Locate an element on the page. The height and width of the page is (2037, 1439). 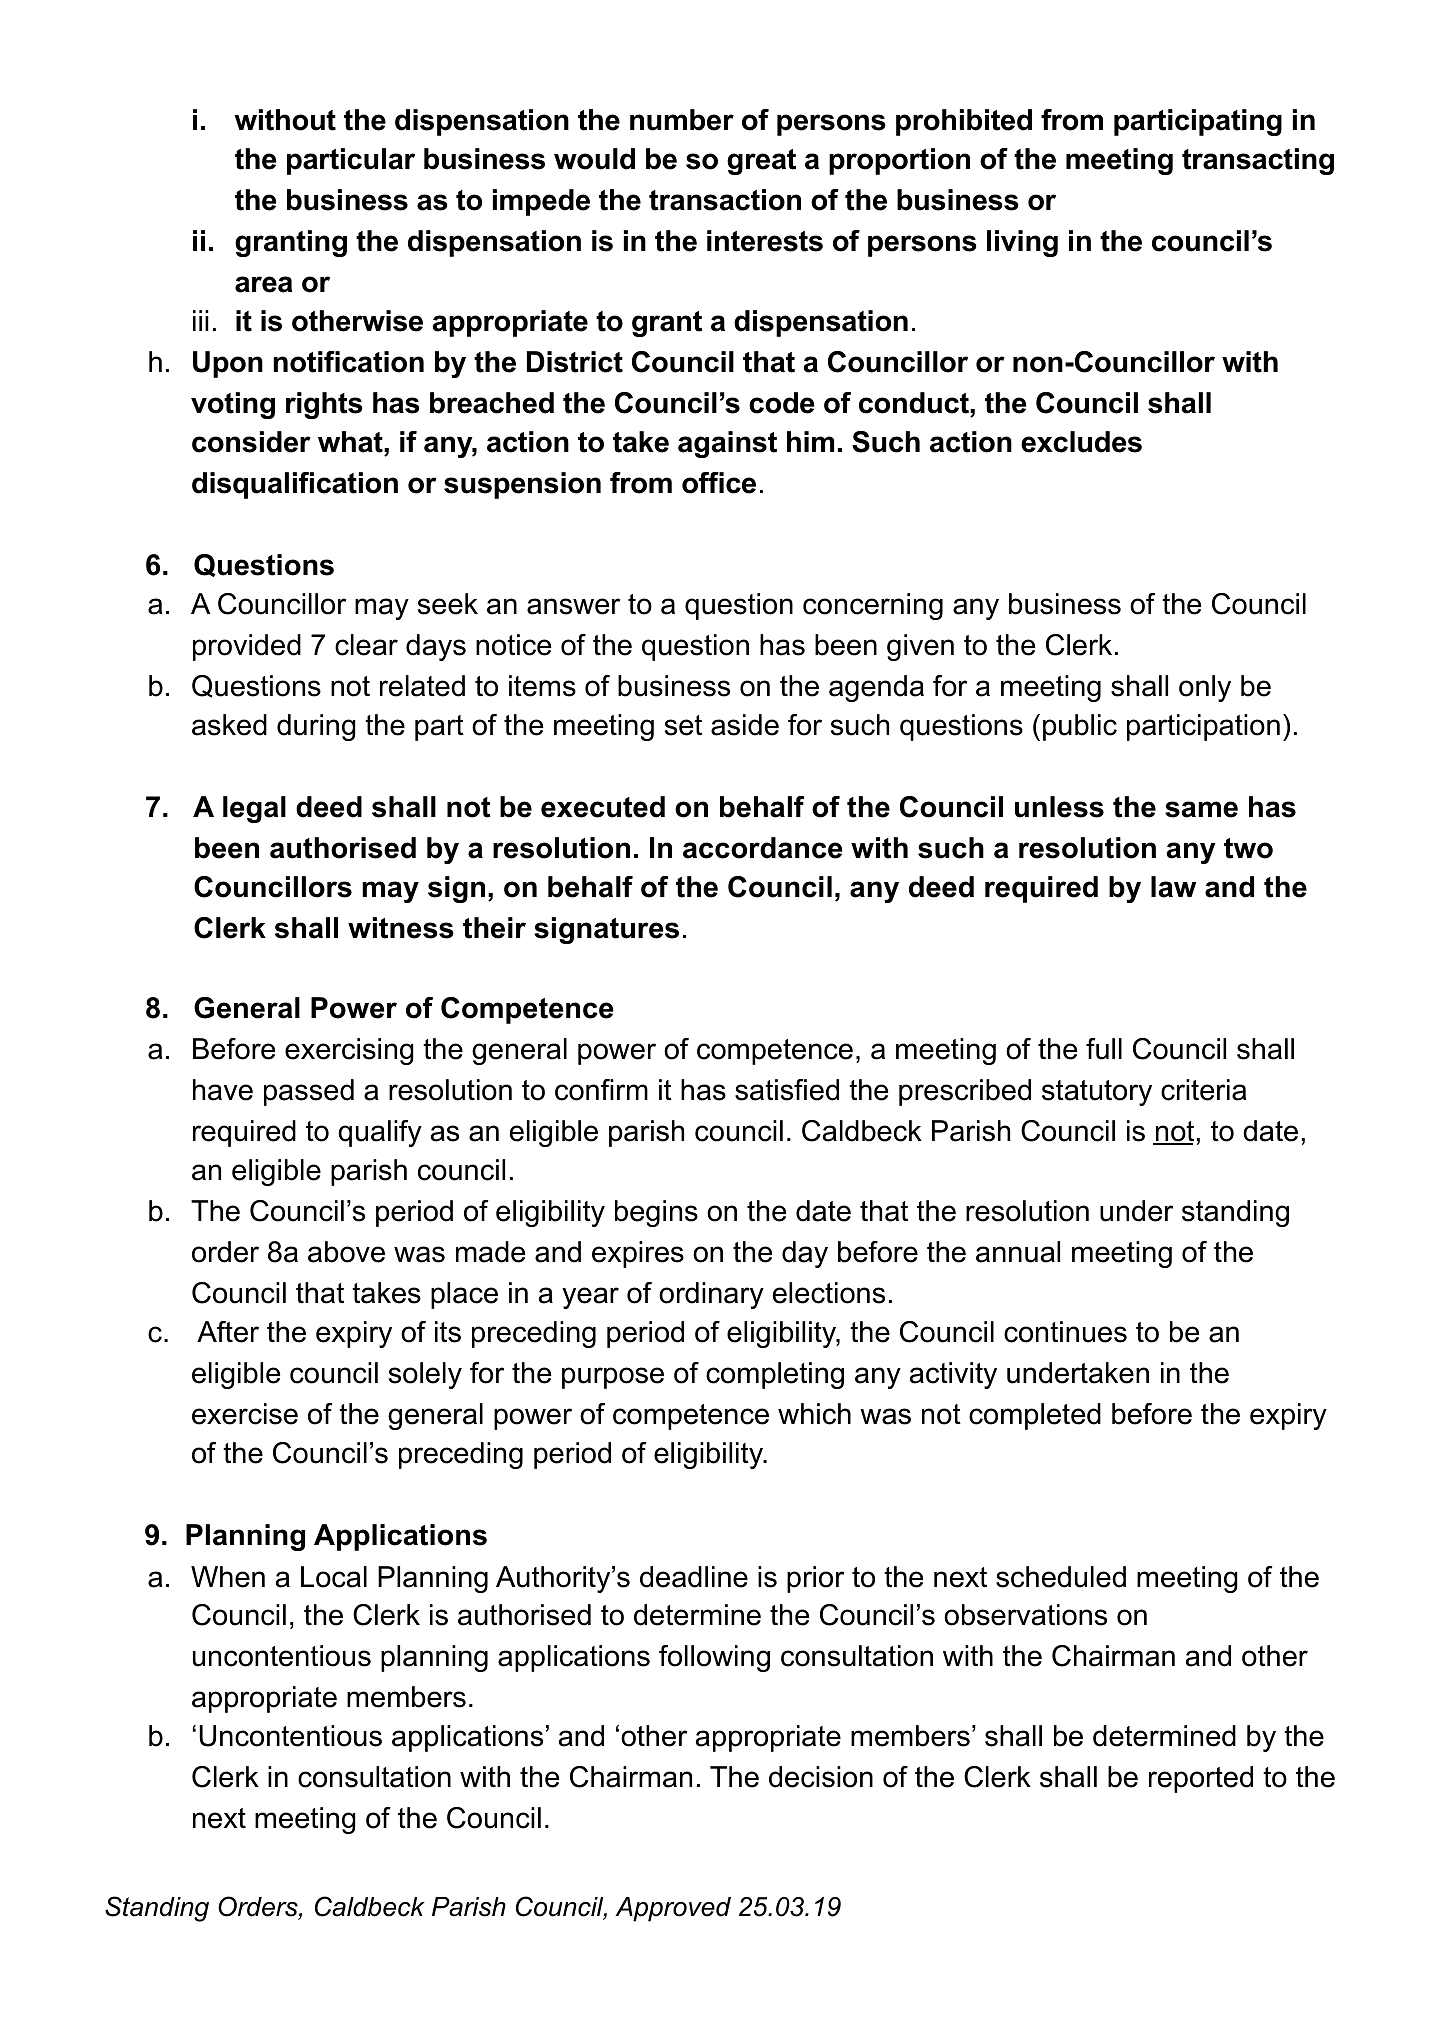
full is located at coordinates (1104, 1049).
